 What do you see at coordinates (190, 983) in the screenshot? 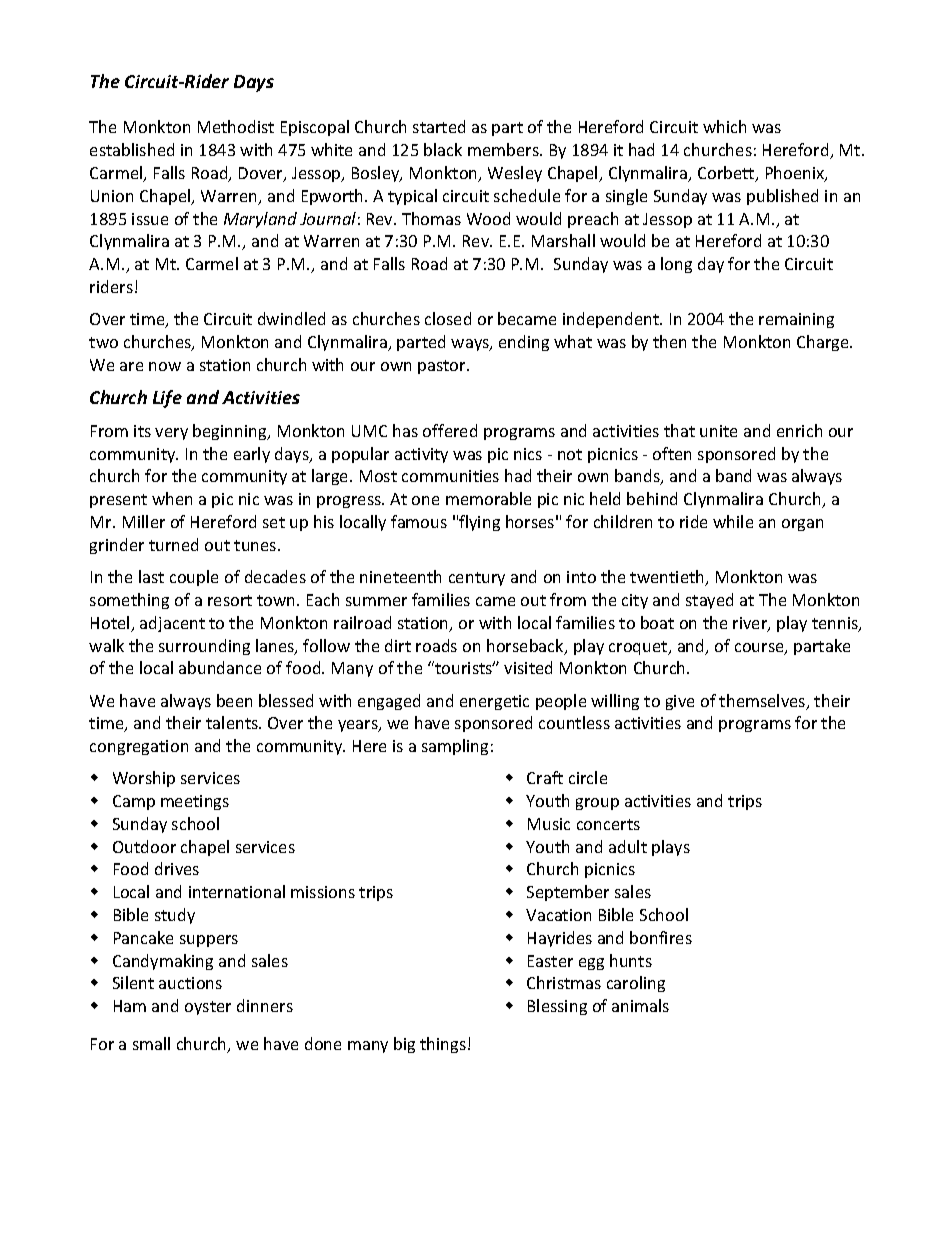
I see `auctions` at bounding box center [190, 983].
